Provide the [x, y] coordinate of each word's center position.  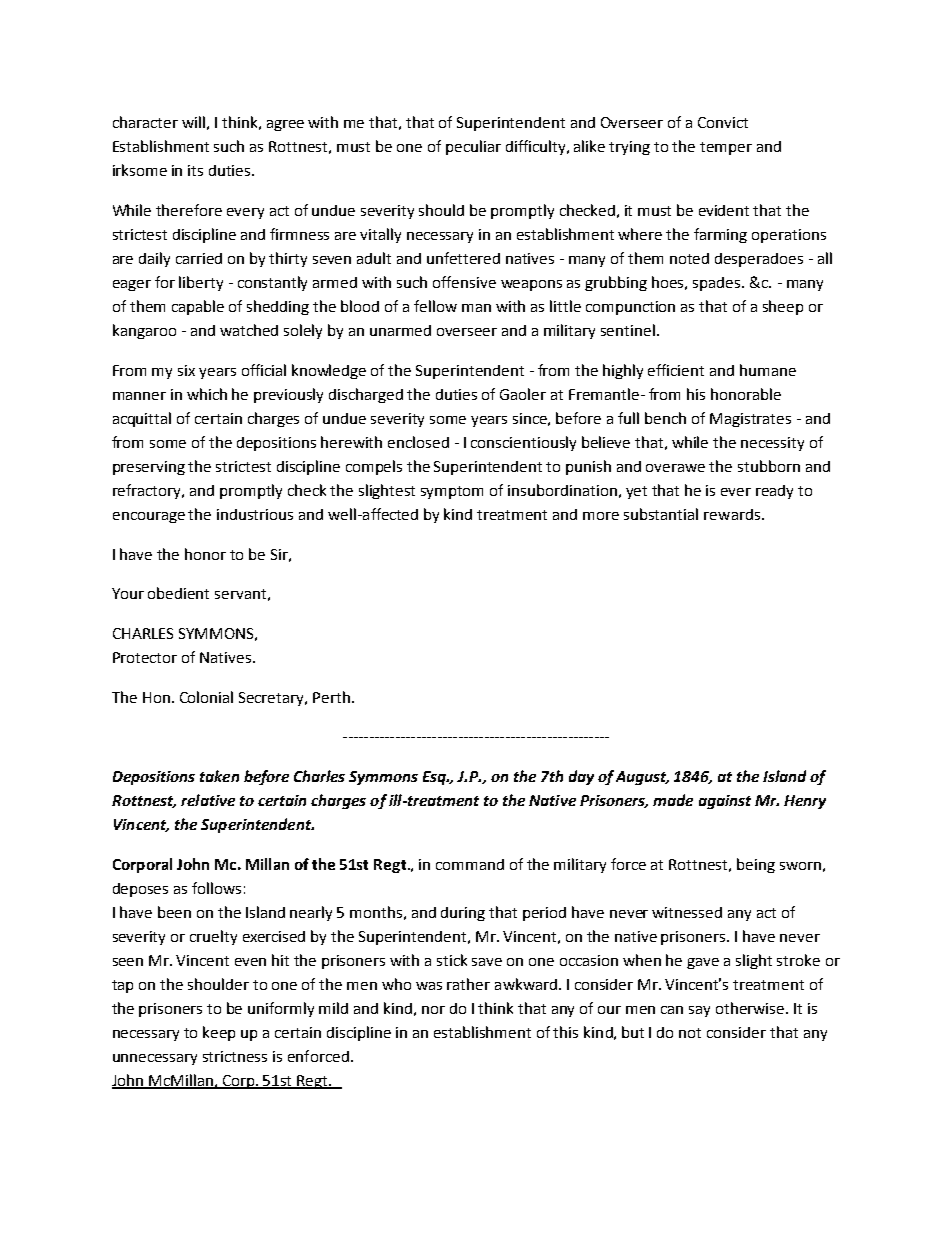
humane [768, 370]
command [470, 864]
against [725, 802]
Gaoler [523, 394]
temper [726, 148]
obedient [178, 593]
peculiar [473, 147]
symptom [452, 492]
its [195, 170]
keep [219, 1033]
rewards [732, 514]
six [186, 370]
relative [208, 800]
